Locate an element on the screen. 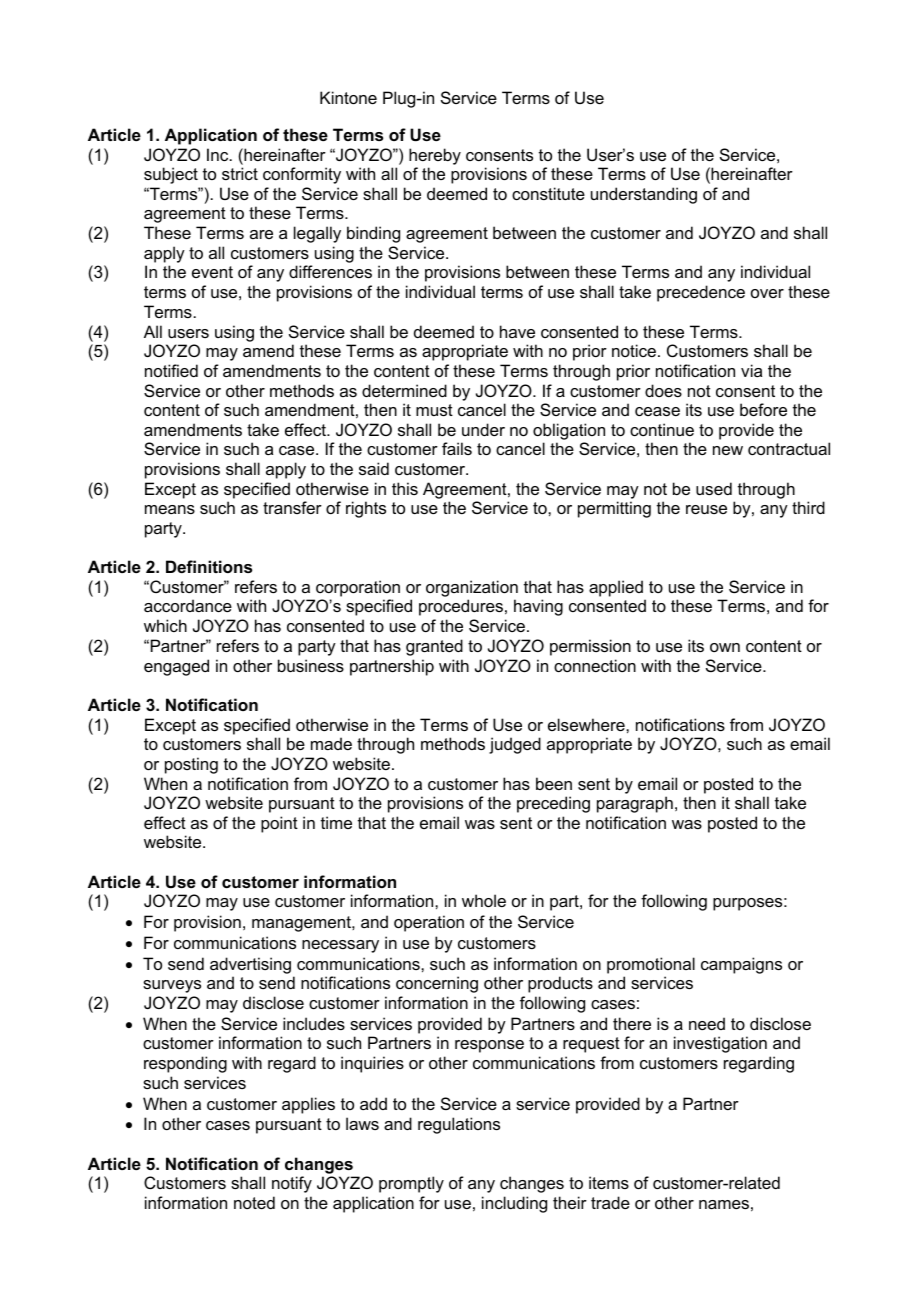  fails is located at coordinates (457, 448).
